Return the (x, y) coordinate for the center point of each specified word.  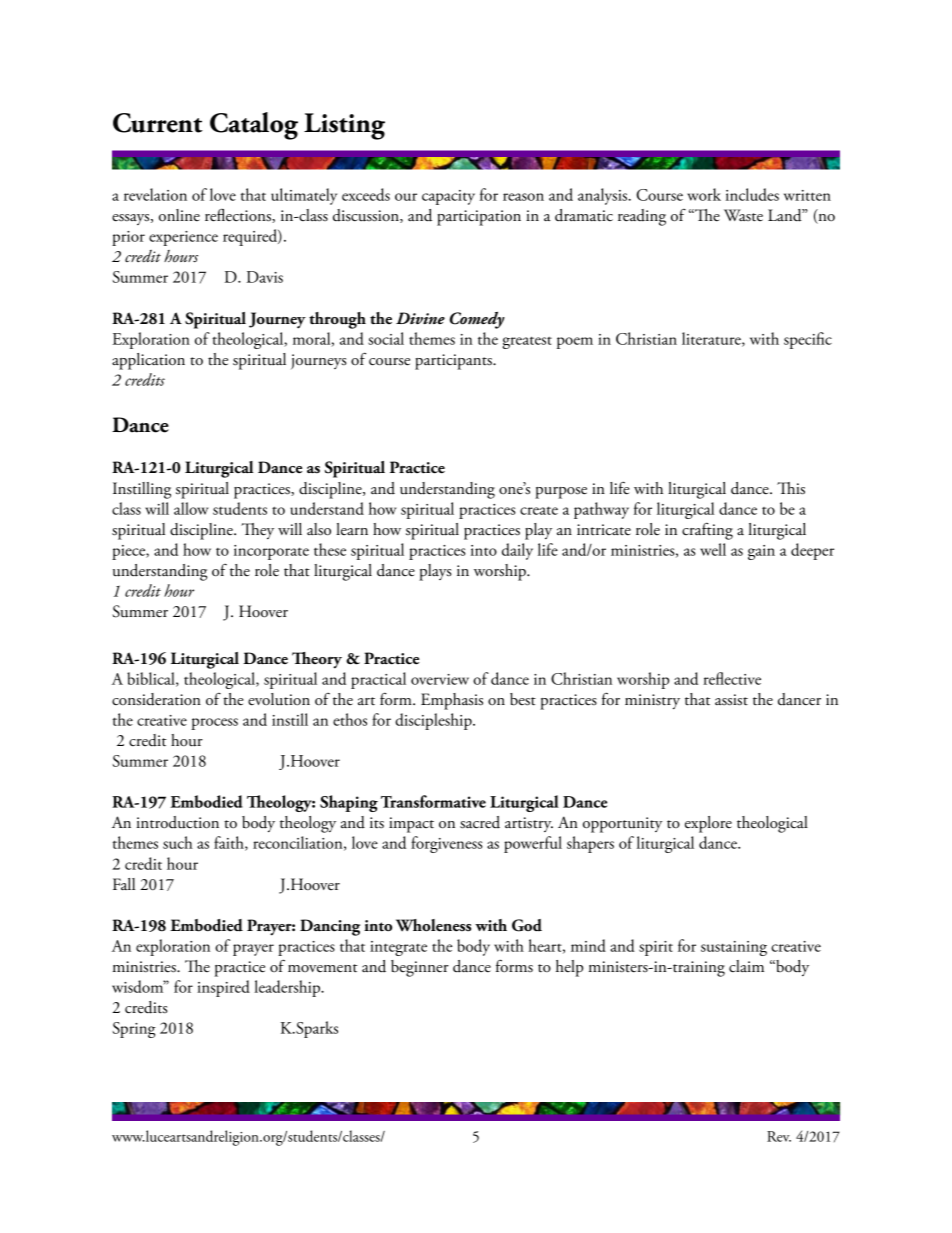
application (148, 361)
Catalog (254, 126)
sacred (480, 822)
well (713, 549)
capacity (448, 197)
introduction (177, 822)
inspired (223, 988)
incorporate (271, 552)
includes (752, 194)
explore (708, 824)
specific (808, 340)
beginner (420, 968)
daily (517, 551)
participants (454, 362)
